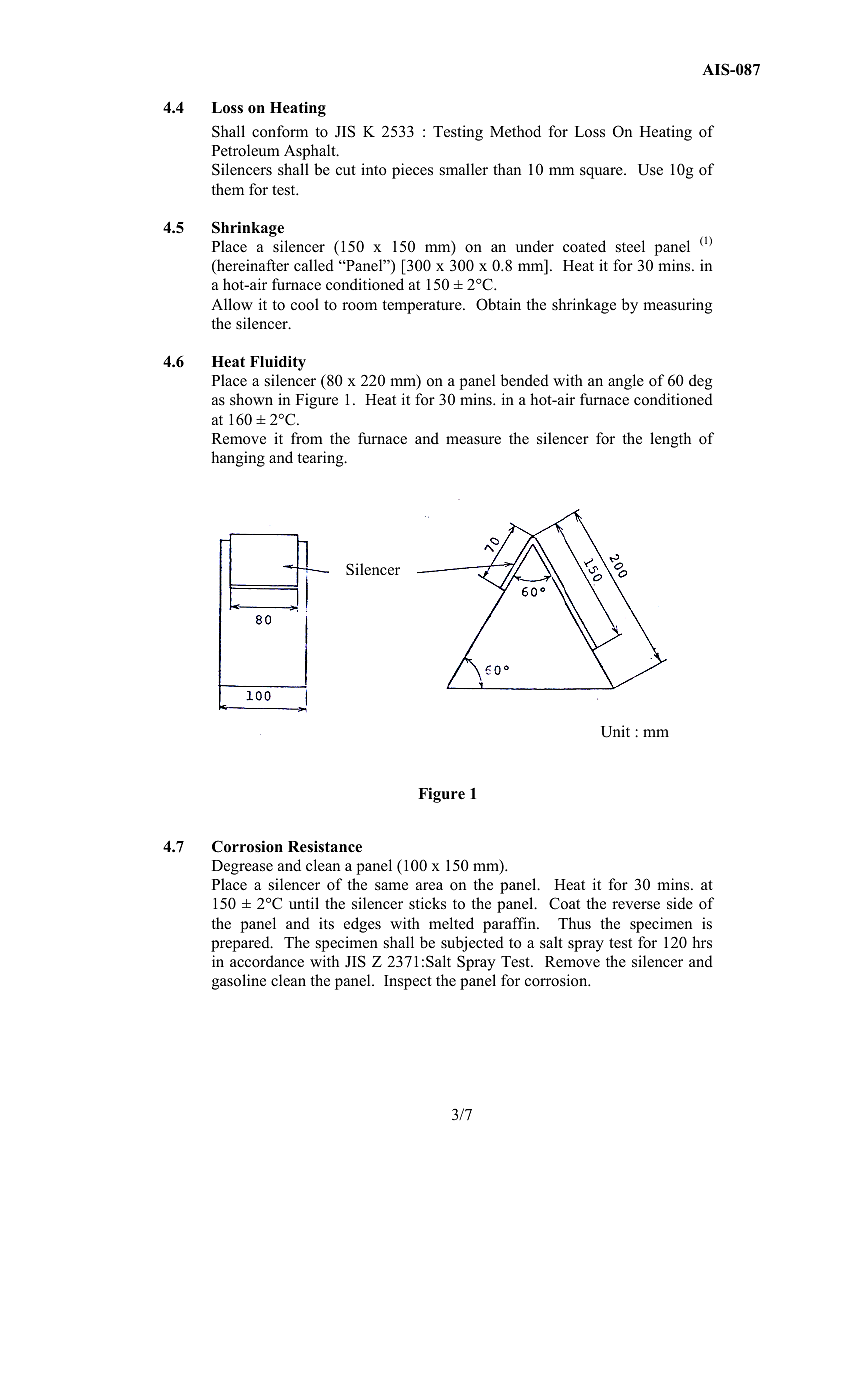 The width and height of the screenshot is (849, 1400). What do you see at coordinates (525, 380) in the screenshot?
I see `bended` at bounding box center [525, 380].
